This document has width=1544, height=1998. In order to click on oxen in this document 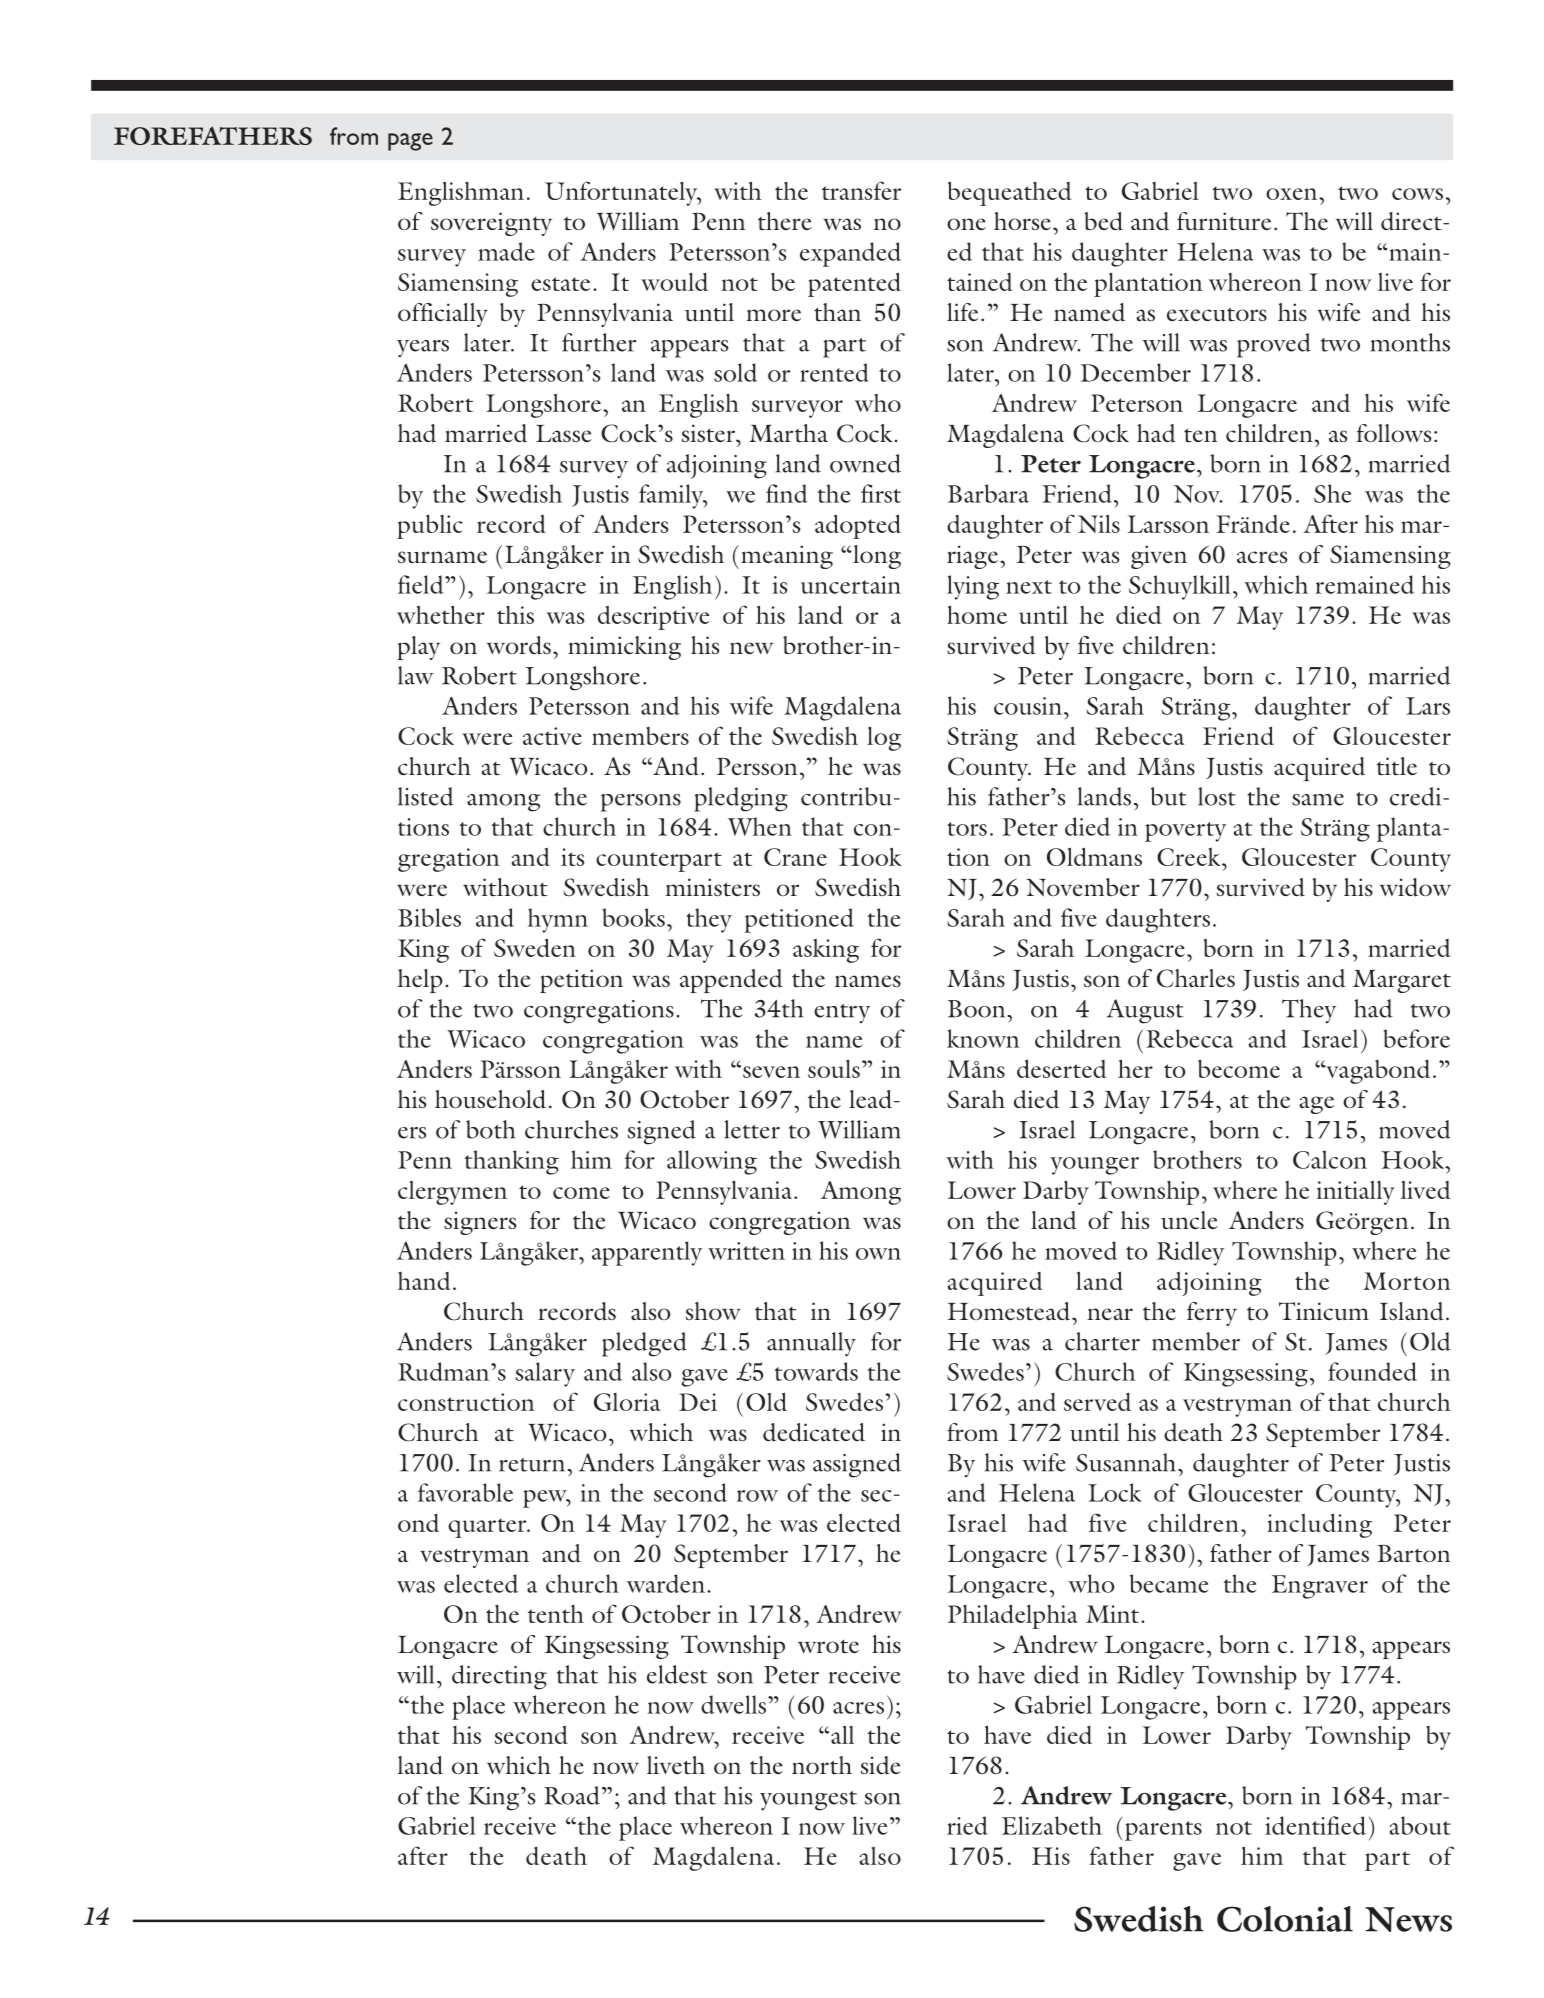, I will do `click(1293, 194)`.
